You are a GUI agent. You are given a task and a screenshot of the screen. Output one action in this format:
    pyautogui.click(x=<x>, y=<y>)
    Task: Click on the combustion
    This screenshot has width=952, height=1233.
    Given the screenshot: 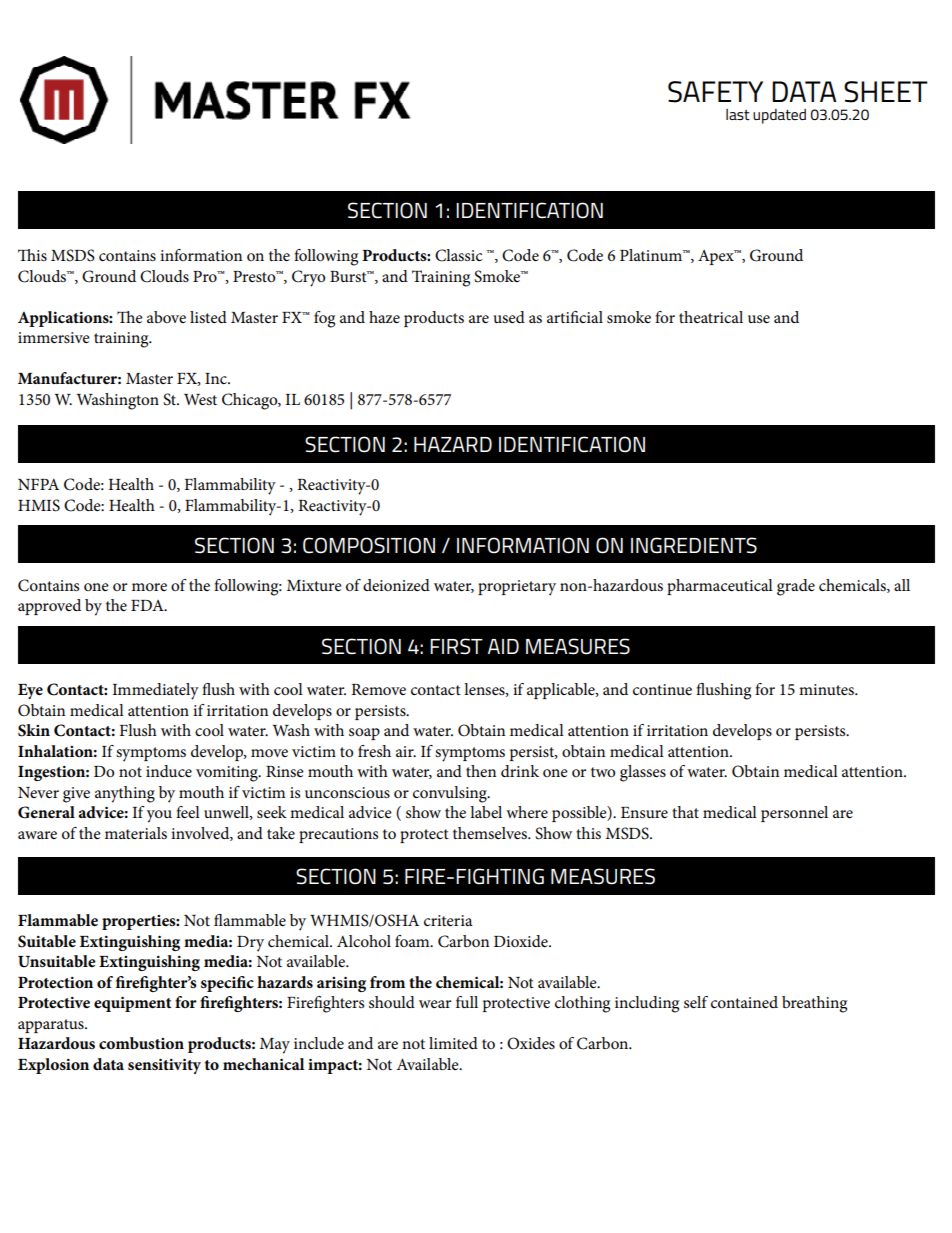 What is the action you would take?
    pyautogui.click(x=141, y=1043)
